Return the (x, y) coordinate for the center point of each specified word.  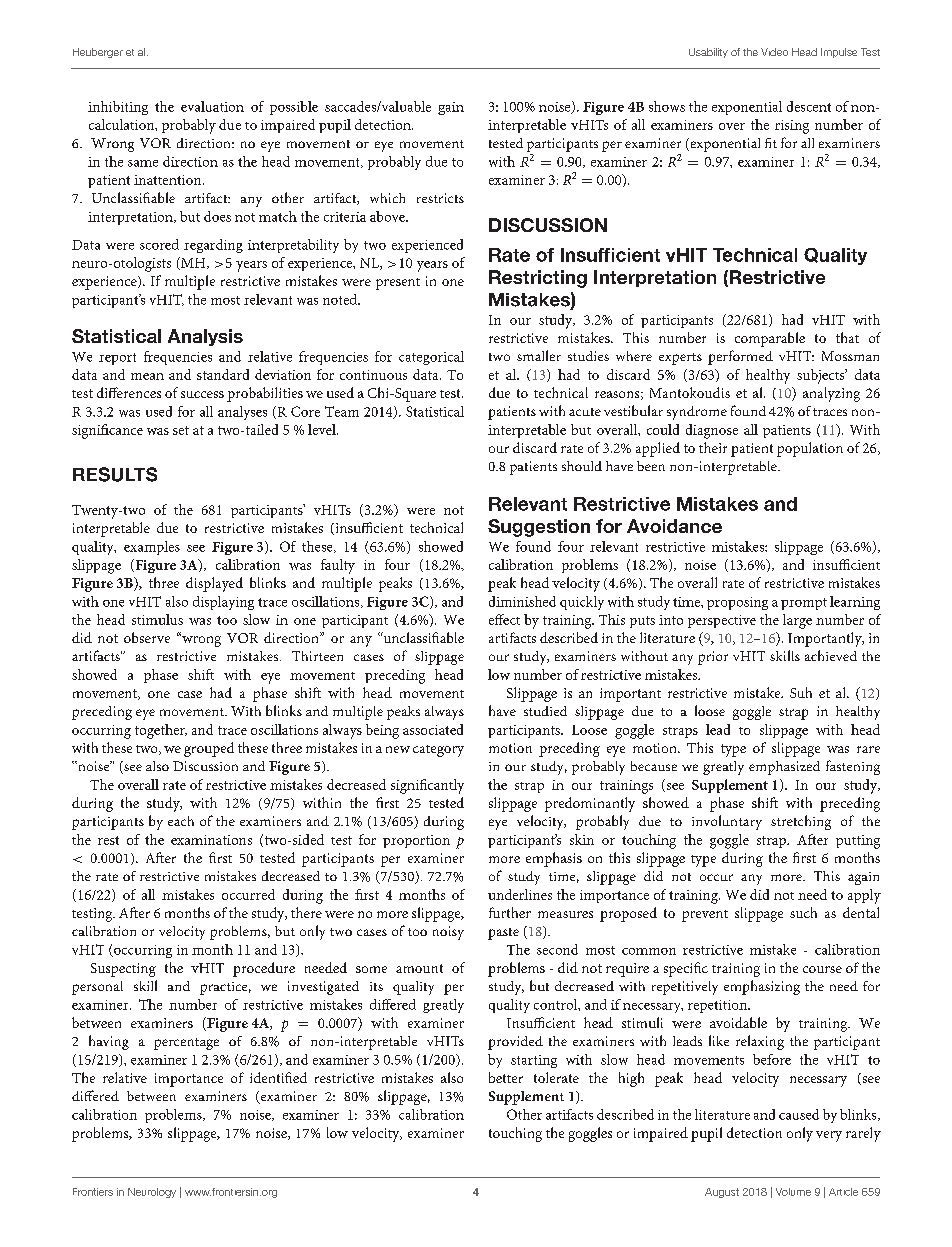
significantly (427, 786)
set (181, 430)
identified (278, 1077)
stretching (801, 822)
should (582, 466)
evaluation (212, 106)
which (387, 198)
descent (809, 106)
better (506, 1077)
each (181, 821)
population (810, 449)
